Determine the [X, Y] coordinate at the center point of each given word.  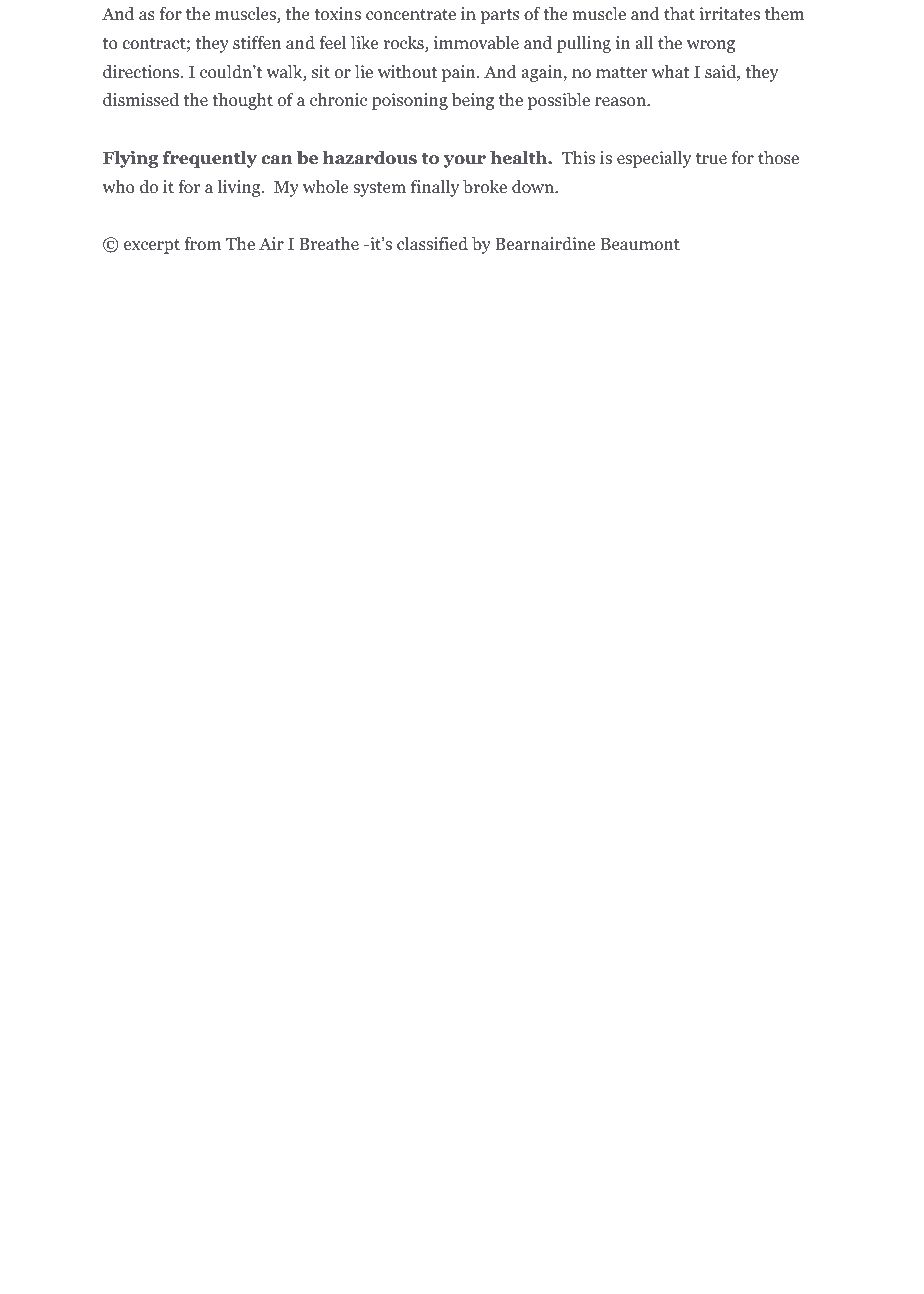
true [711, 158]
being [473, 101]
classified [432, 243]
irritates [730, 13]
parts [499, 16]
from [203, 244]
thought [242, 101]
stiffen [257, 42]
